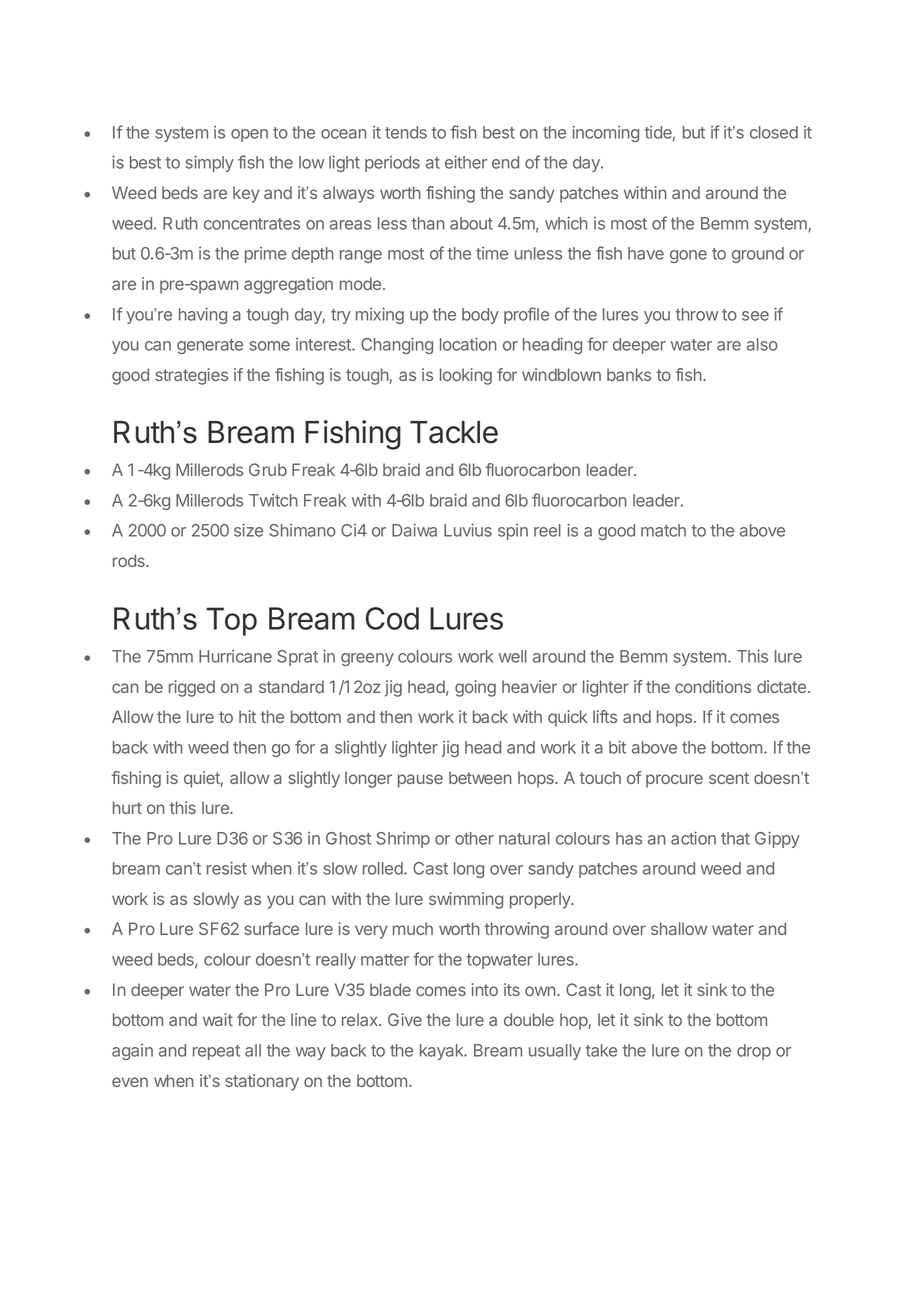  Describe the element at coordinates (774, 132) in the screenshot. I see `closed` at that location.
